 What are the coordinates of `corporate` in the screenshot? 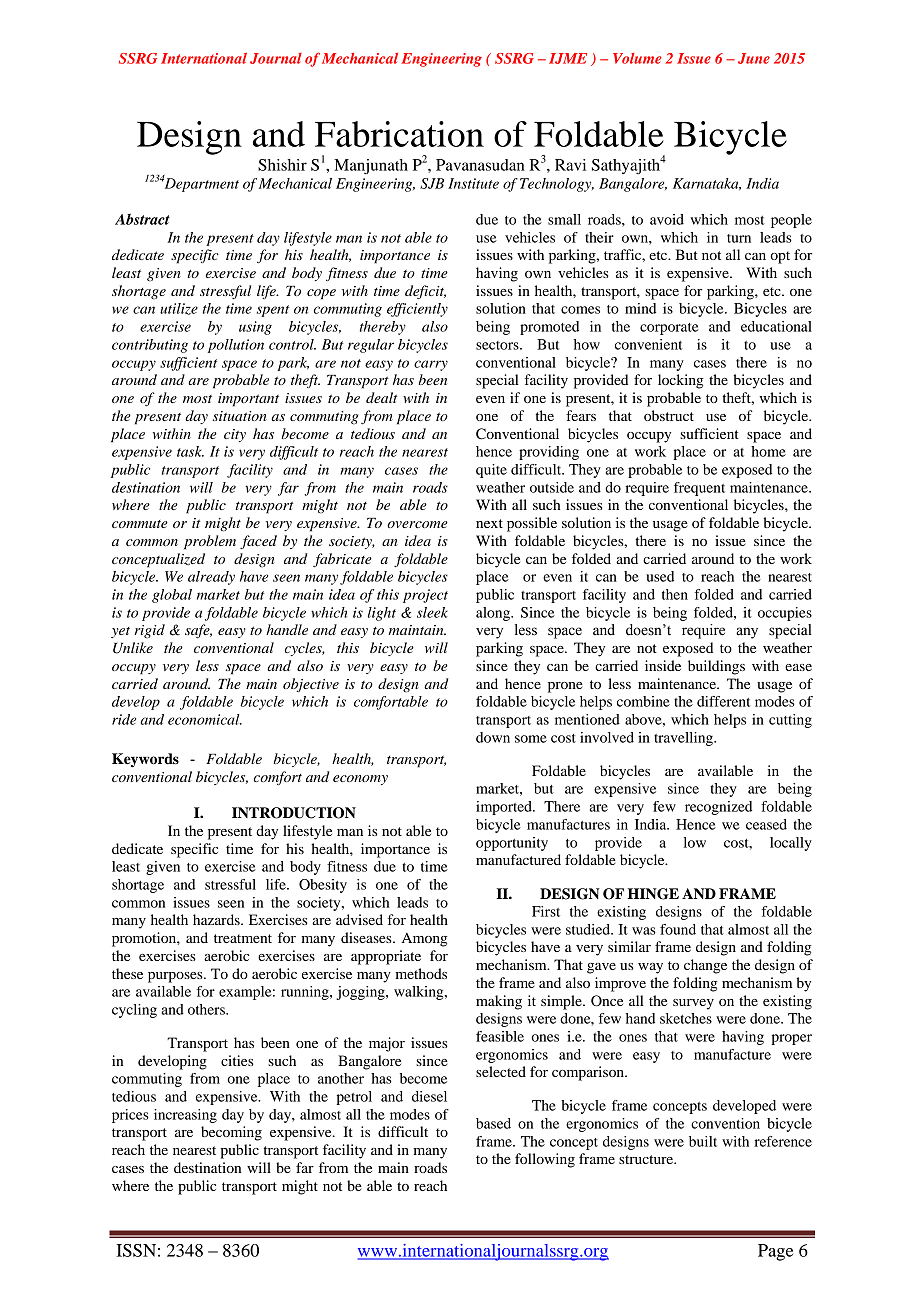 It's located at (669, 329).
